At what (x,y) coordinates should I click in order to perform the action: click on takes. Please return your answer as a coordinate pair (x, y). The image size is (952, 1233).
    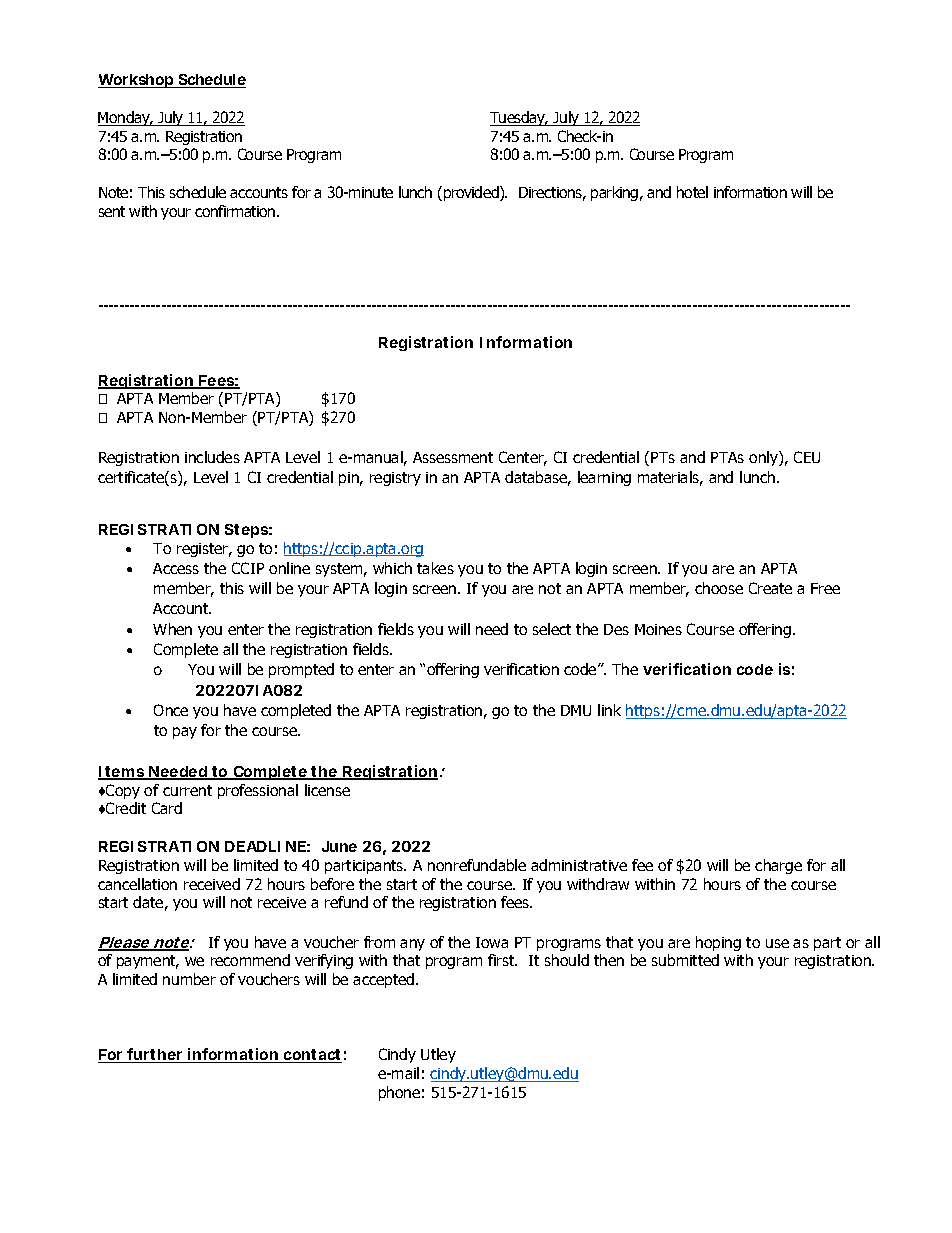
    Looking at the image, I should click on (435, 568).
